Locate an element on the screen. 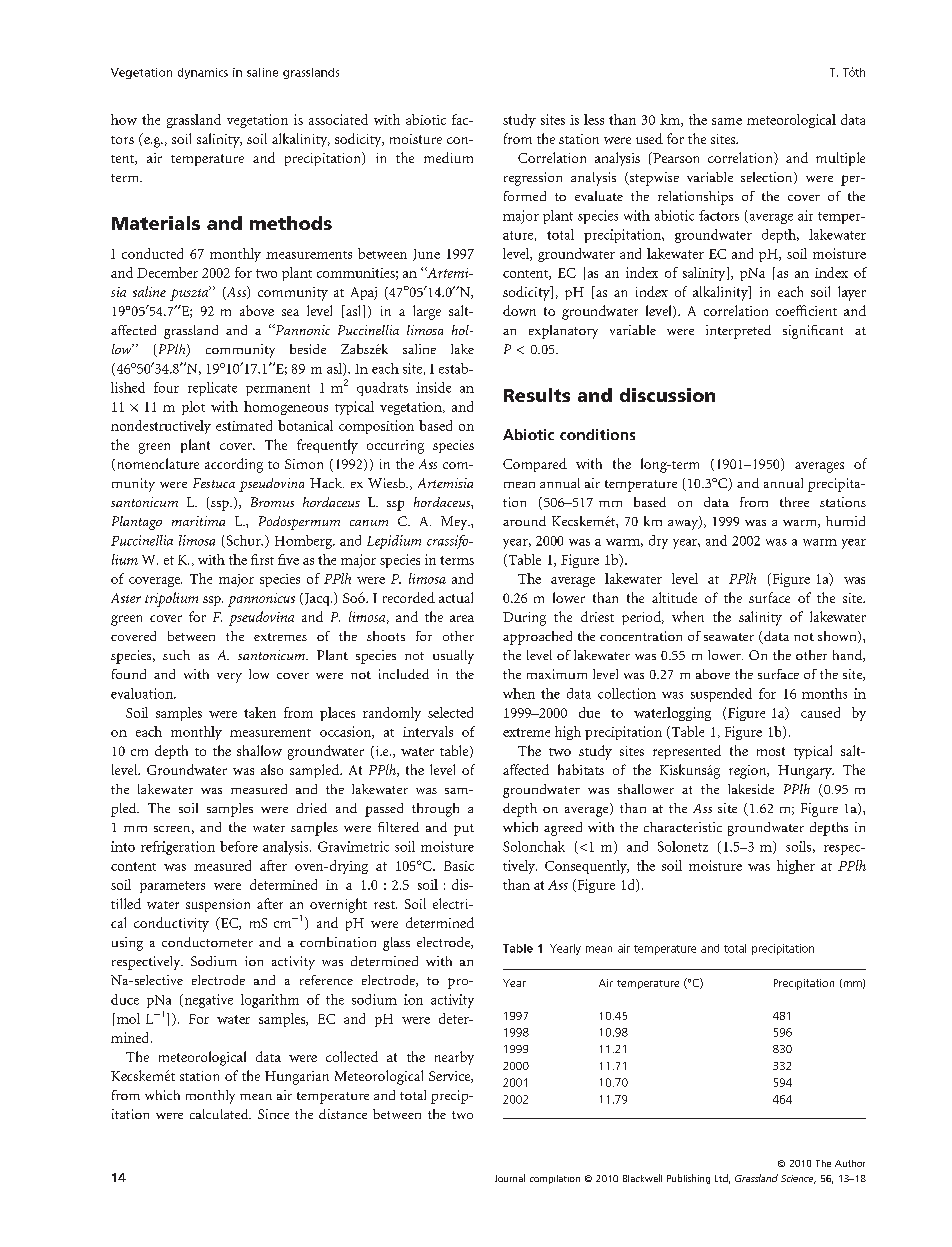 The height and width of the screenshot is (1247, 952). dynamics is located at coordinates (203, 73).
